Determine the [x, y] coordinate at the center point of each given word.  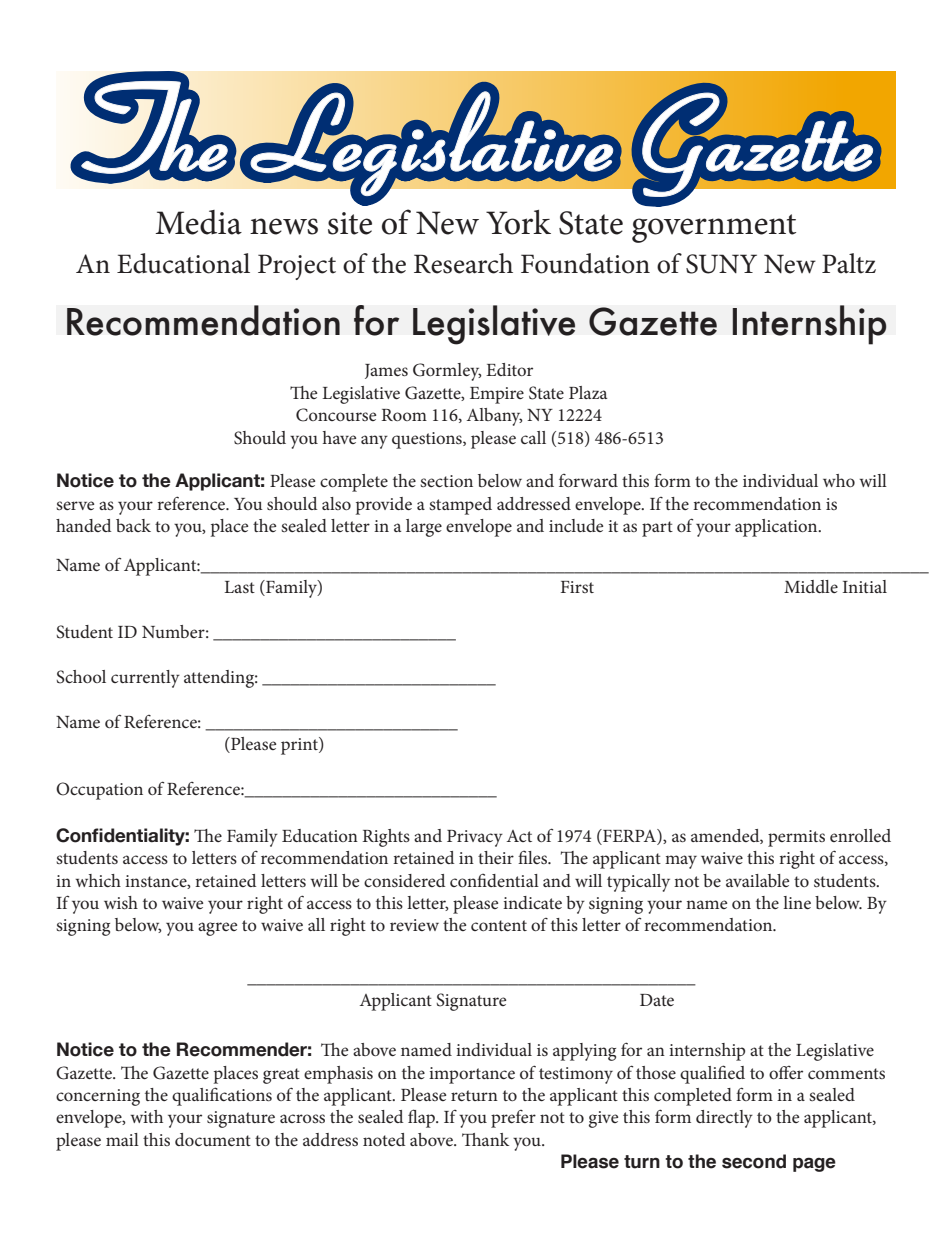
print [300, 746]
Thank [485, 1139]
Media [198, 222]
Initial [865, 586]
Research [463, 263]
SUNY [721, 264]
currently [145, 679]
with [146, 1116]
